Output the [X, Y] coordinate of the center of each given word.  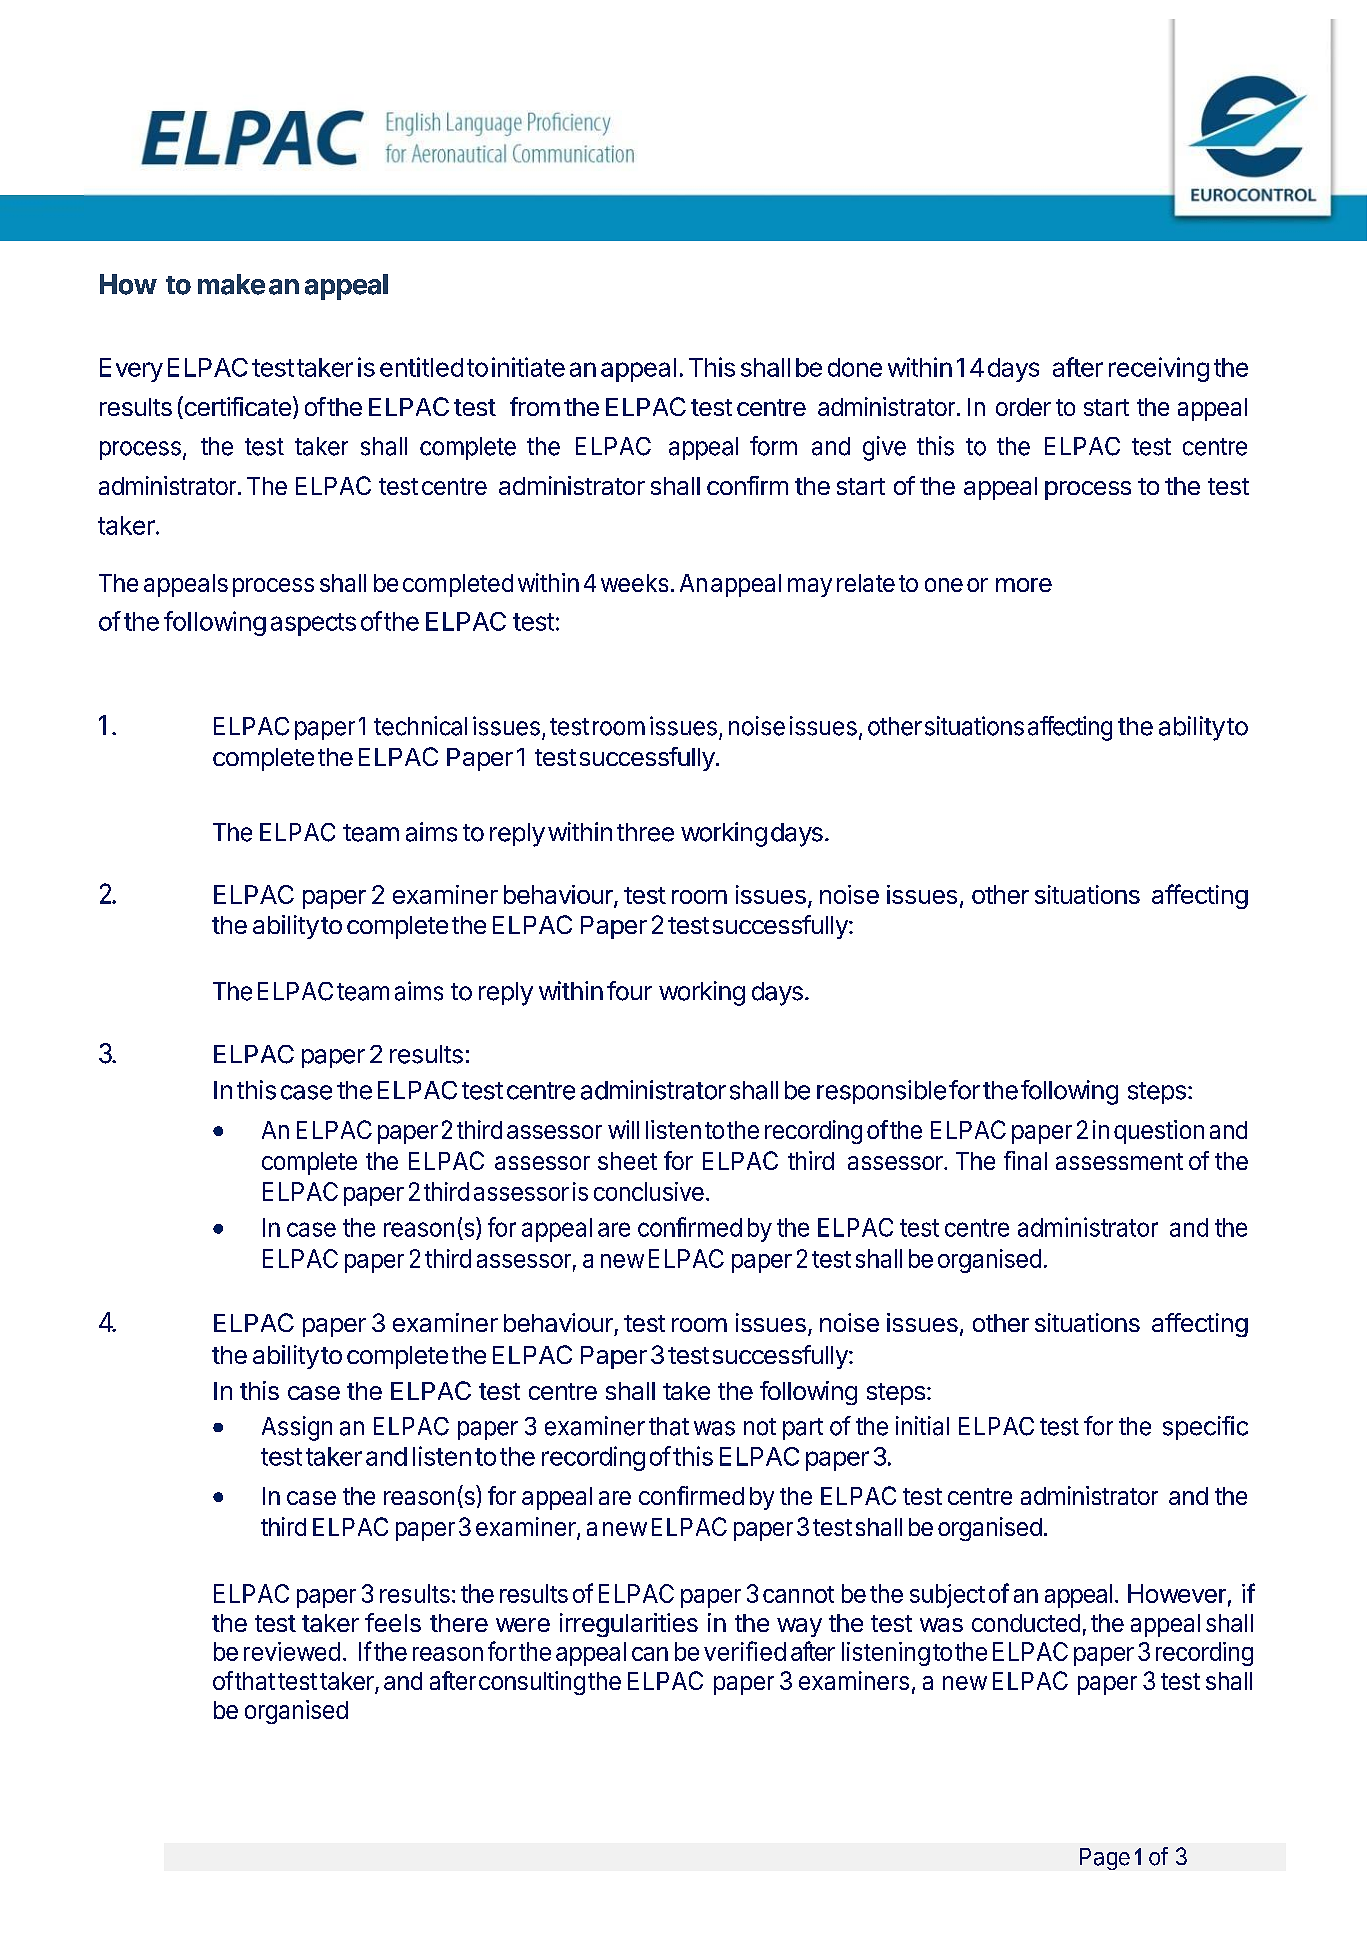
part [803, 1429]
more [1024, 585]
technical [420, 726]
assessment [1119, 1161]
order [1023, 407]
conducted [1026, 1623]
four [629, 991]
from [535, 406]
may [810, 587]
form [773, 446]
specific [1205, 1428]
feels [393, 1622]
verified [745, 1651]
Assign [297, 1428]
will [623, 1129]
